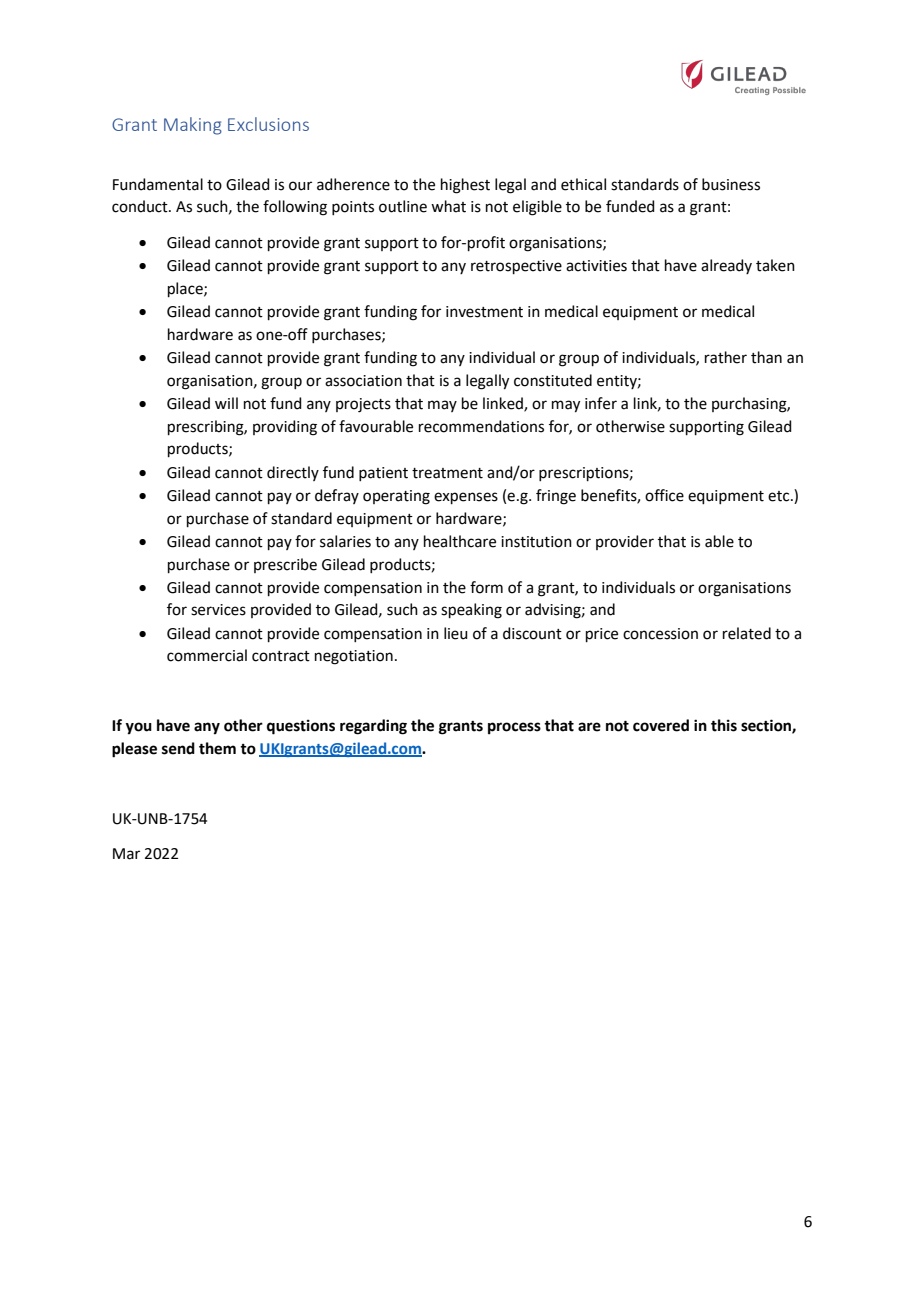 The image size is (924, 1308). I want to click on this, so click(724, 725).
